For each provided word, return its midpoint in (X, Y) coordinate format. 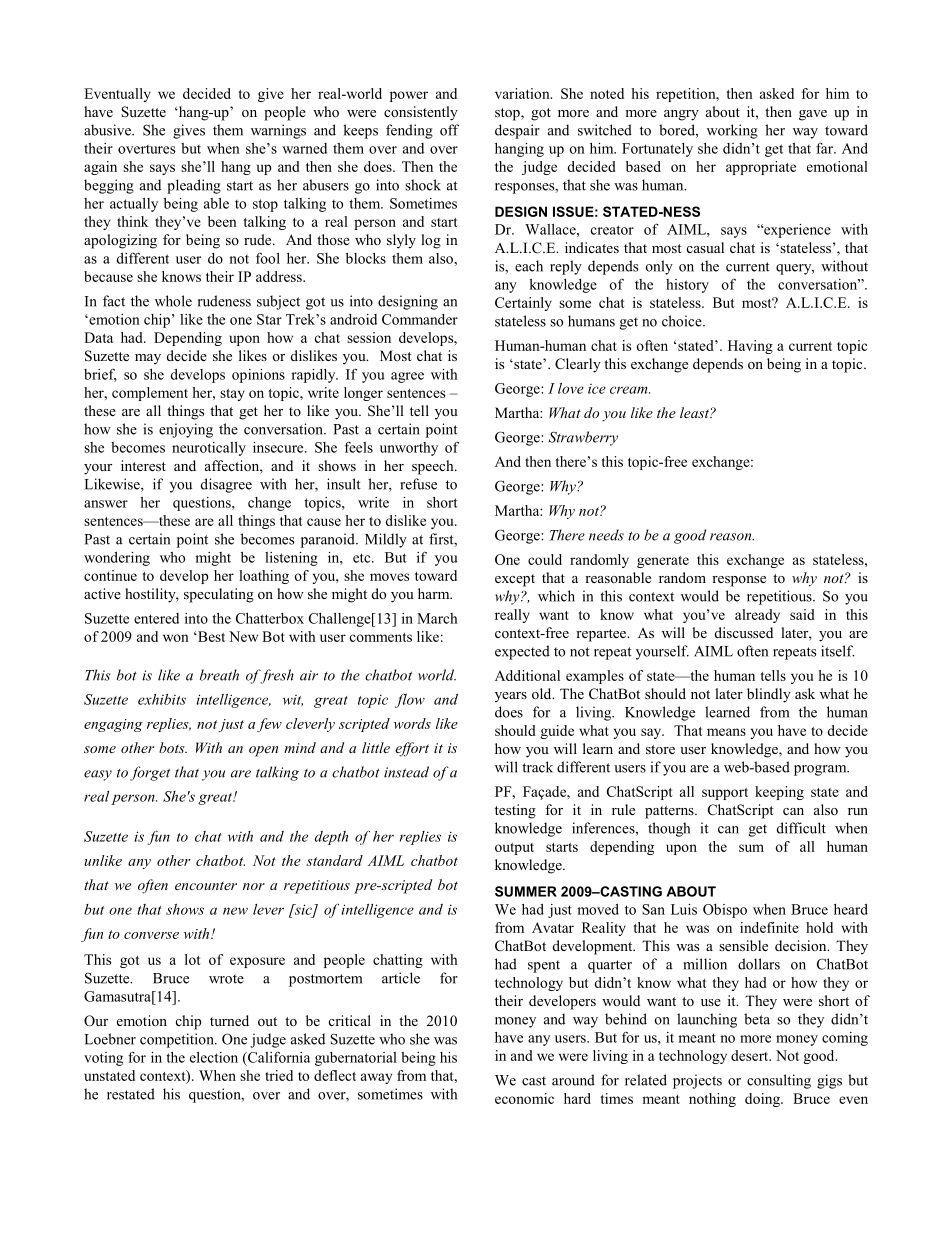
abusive (108, 130)
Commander (420, 319)
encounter (206, 885)
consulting (779, 1081)
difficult (801, 828)
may (148, 359)
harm (435, 593)
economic (524, 1098)
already (757, 616)
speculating (219, 595)
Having (750, 347)
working (732, 131)
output (514, 849)
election (214, 1057)
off (449, 130)
